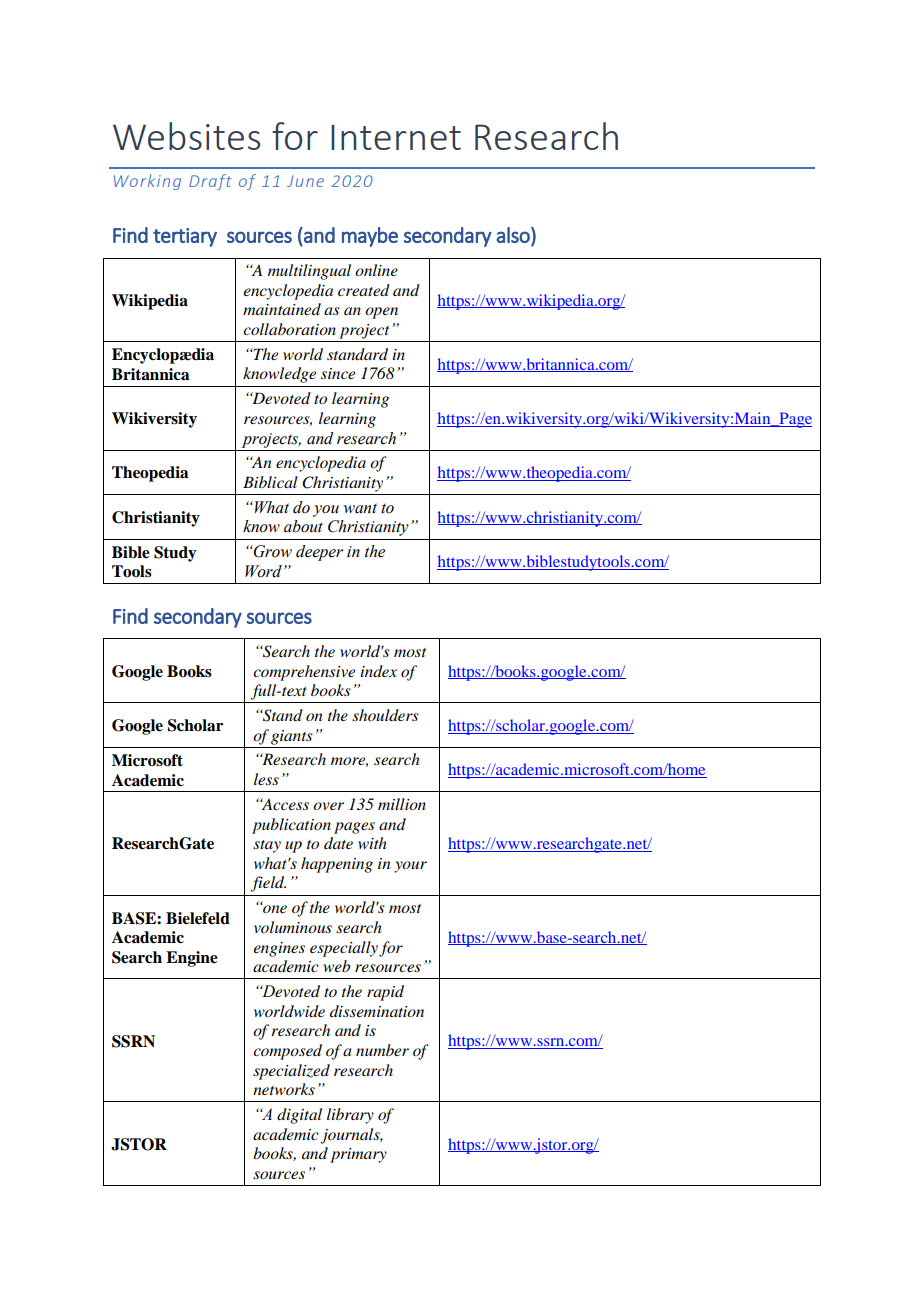 The width and height of the image is (924, 1308). I want to click on comprehensive, so click(304, 673).
